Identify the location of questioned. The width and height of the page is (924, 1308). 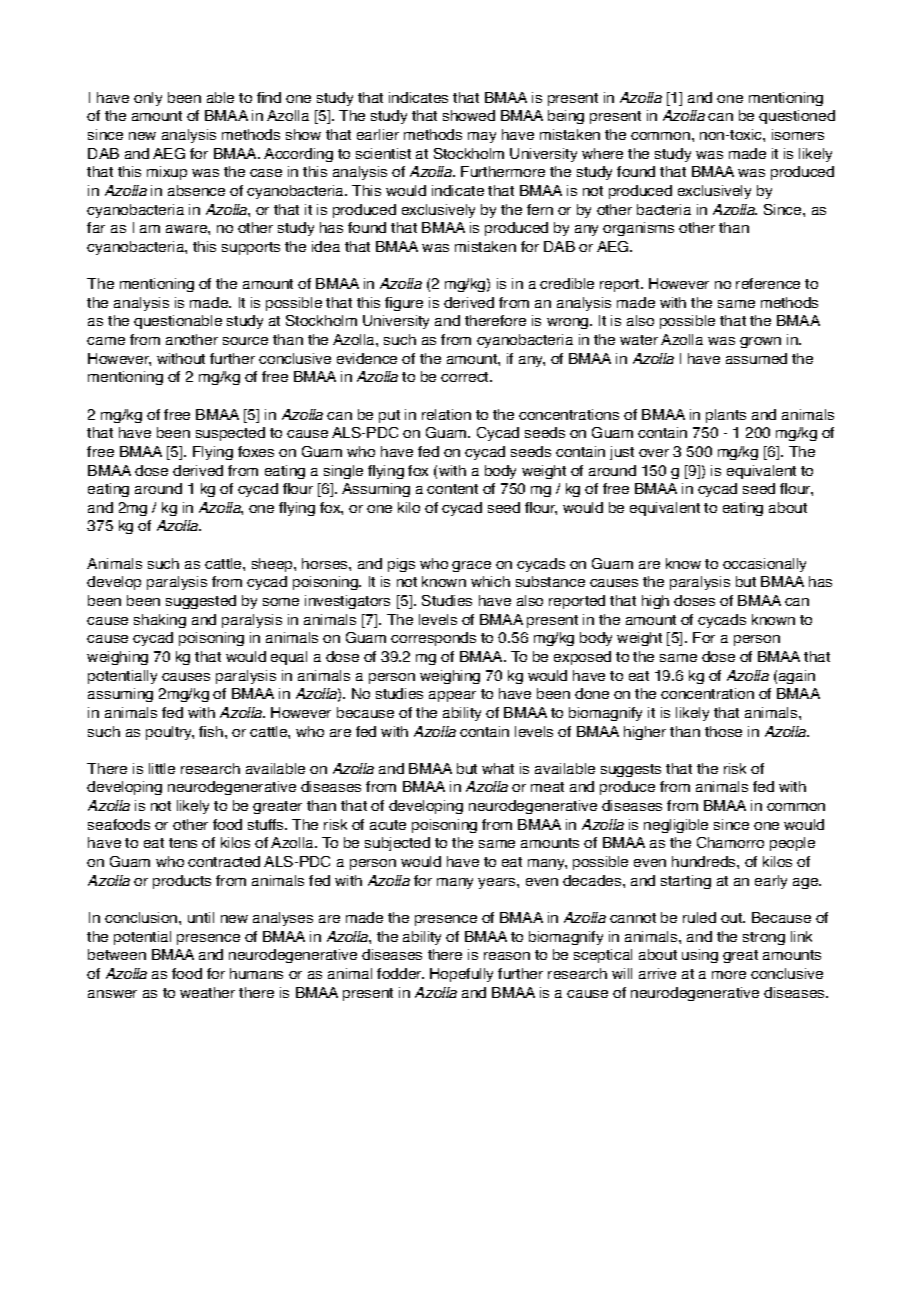
(797, 117).
